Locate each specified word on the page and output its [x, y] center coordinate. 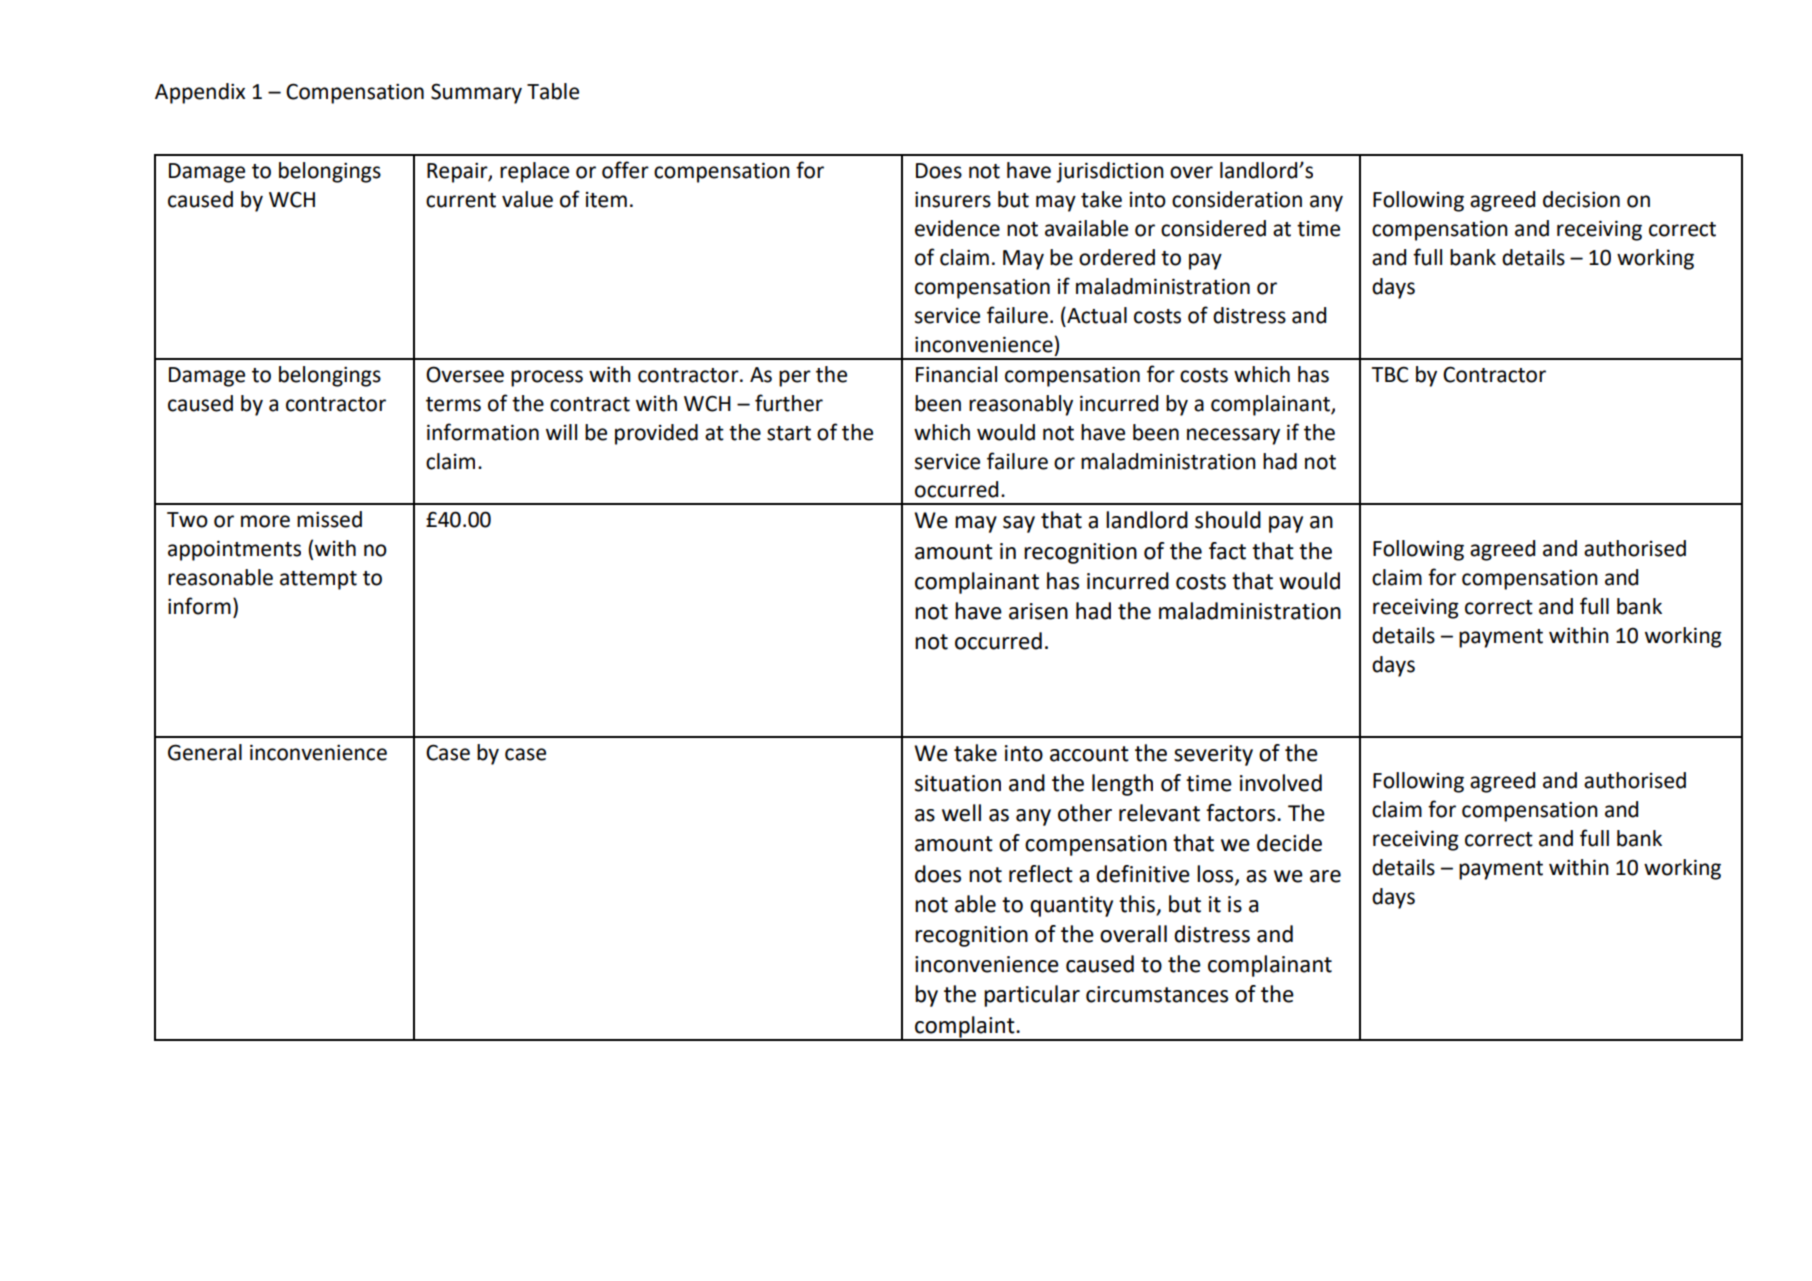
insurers [953, 199]
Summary [476, 93]
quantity [1071, 906]
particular [1032, 996]
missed [329, 519]
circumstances [1157, 994]
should [1228, 520]
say [1019, 524]
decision [1581, 199]
